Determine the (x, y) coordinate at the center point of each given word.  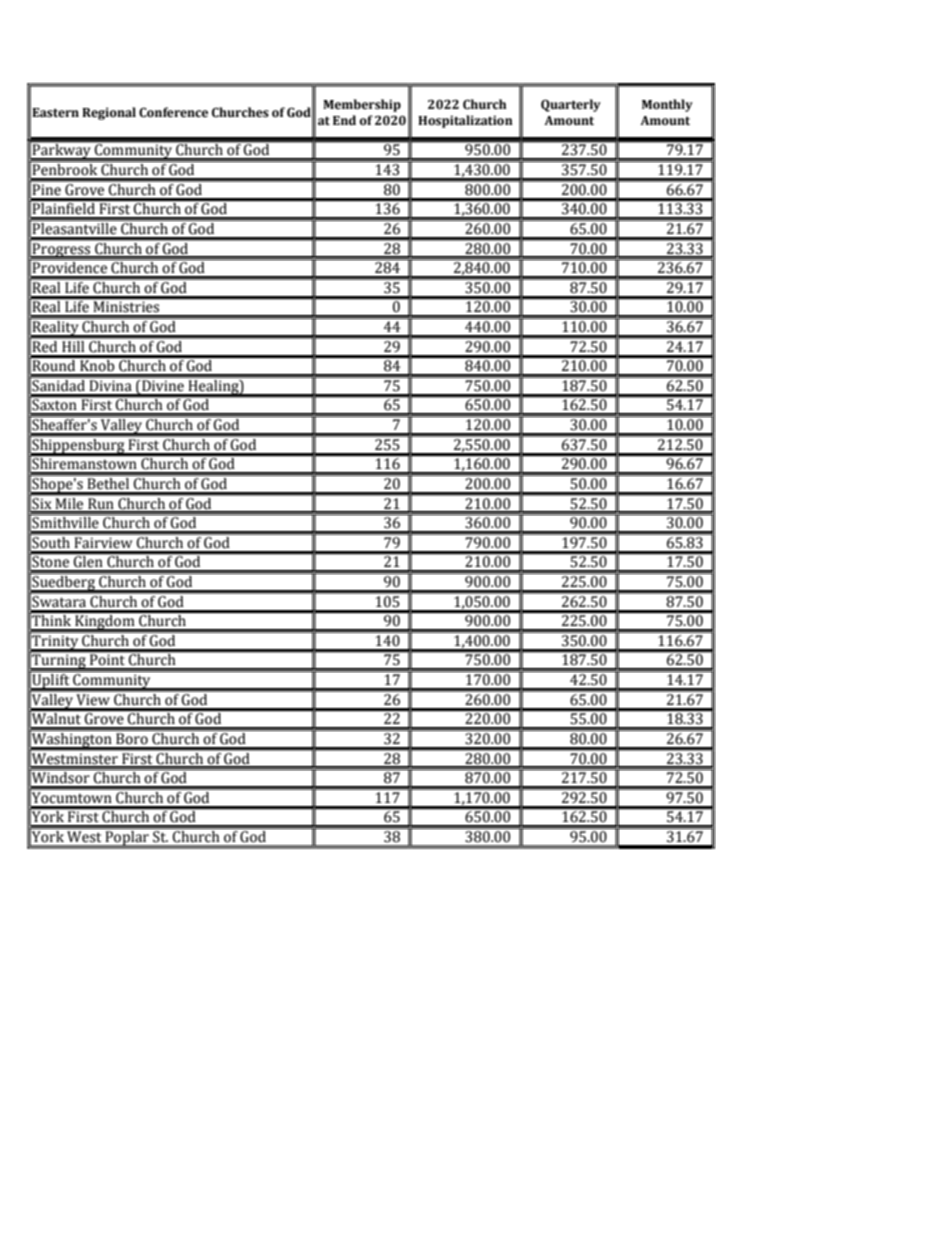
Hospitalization (465, 121)
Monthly (667, 105)
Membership (362, 105)
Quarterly (571, 105)
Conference (173, 112)
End (344, 120)
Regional (109, 113)
